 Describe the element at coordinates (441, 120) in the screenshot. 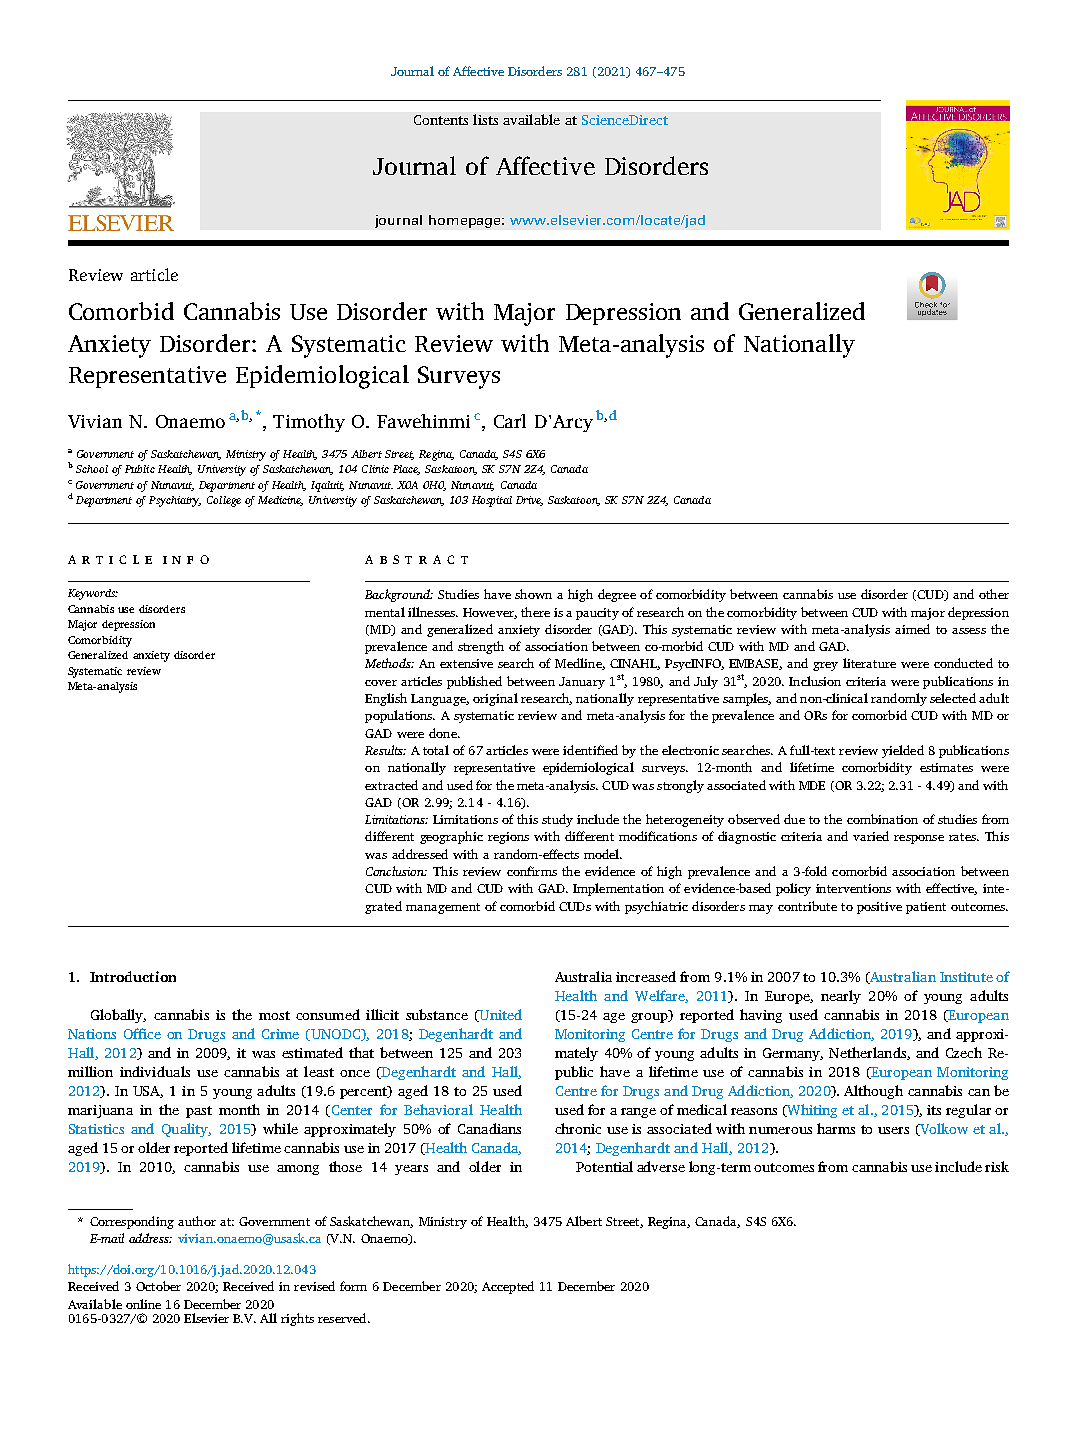

I see `Contents` at that location.
